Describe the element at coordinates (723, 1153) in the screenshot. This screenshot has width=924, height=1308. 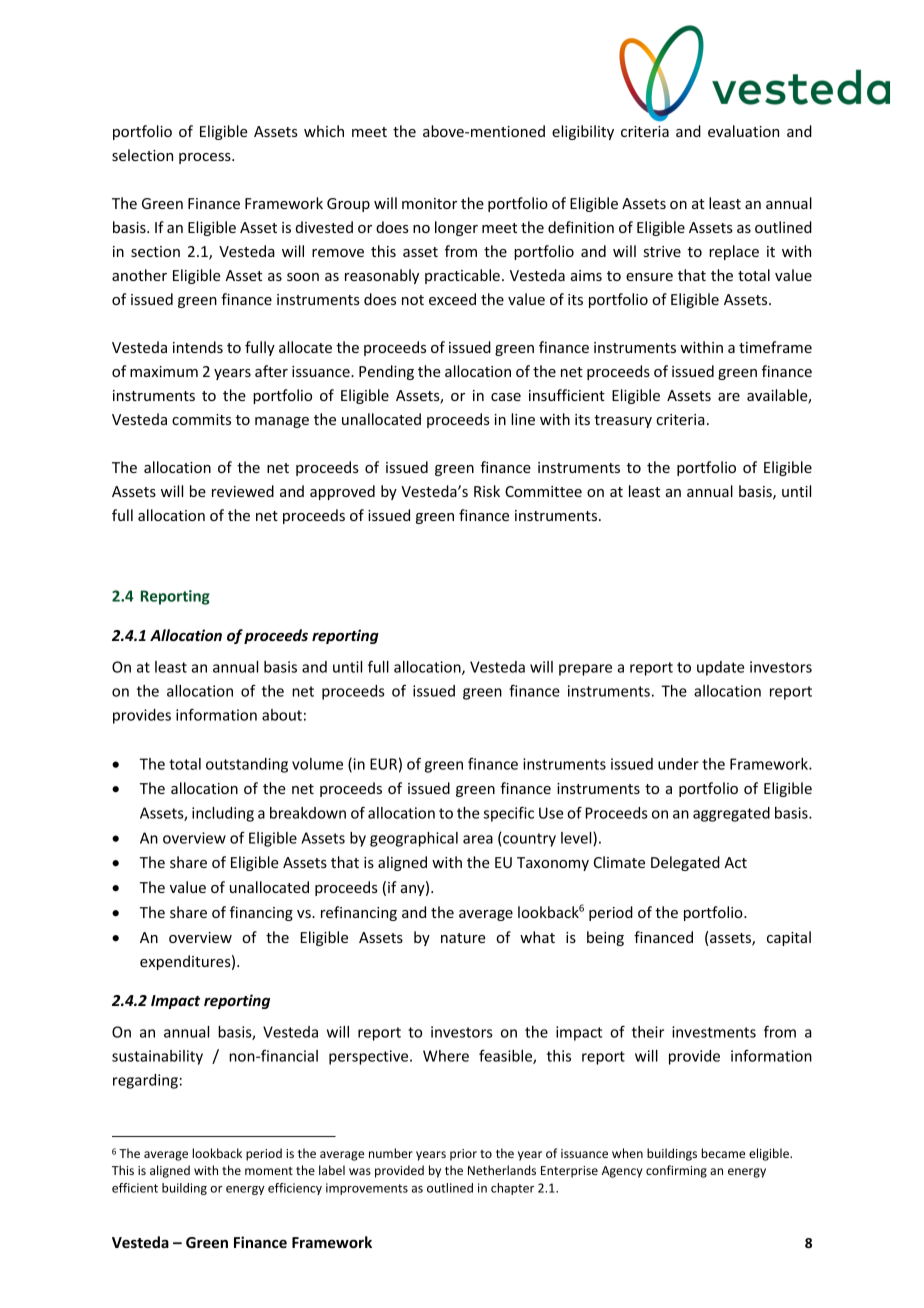
I see `became` at that location.
